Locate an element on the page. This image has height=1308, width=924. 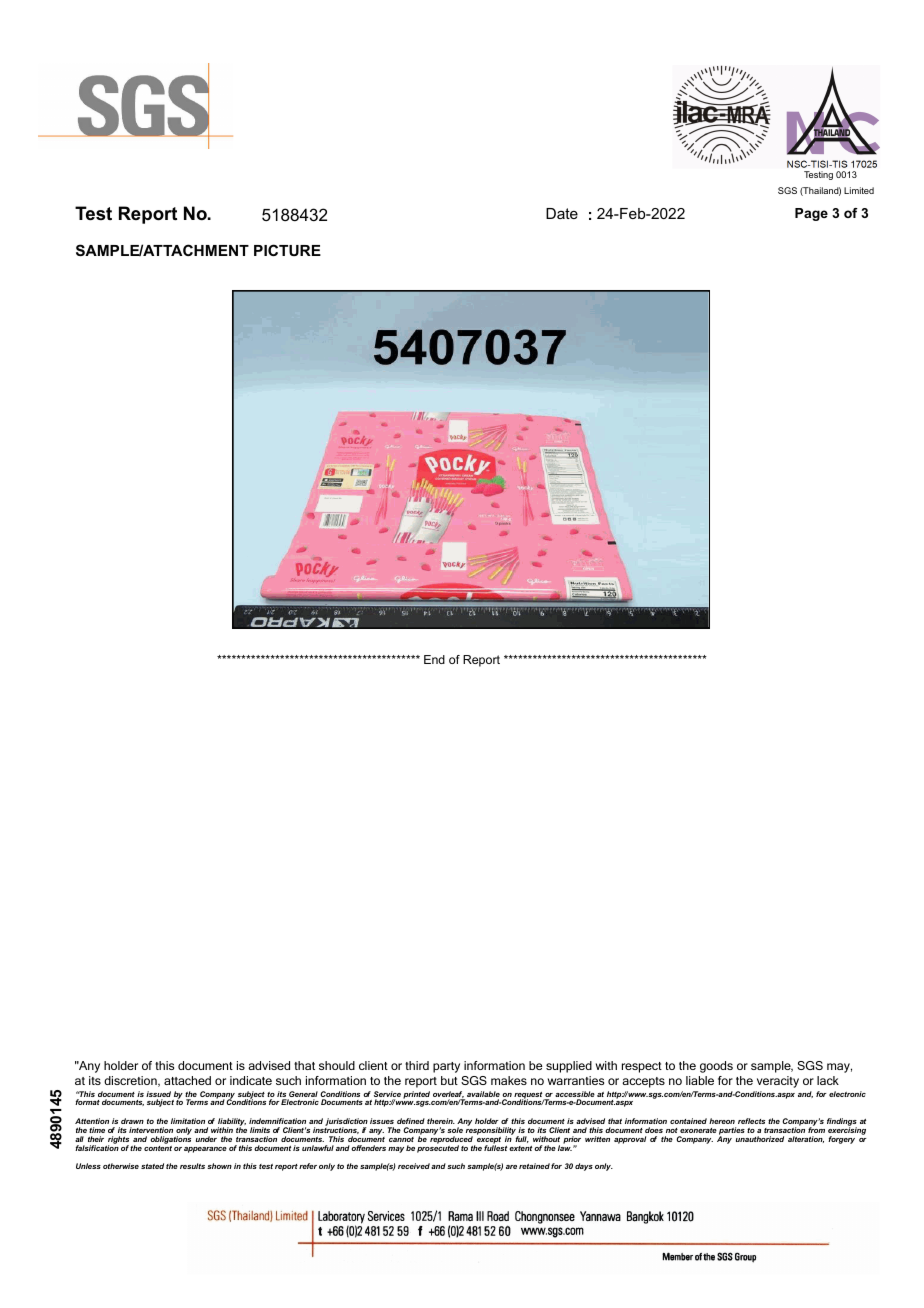
Date is located at coordinates (562, 213).
